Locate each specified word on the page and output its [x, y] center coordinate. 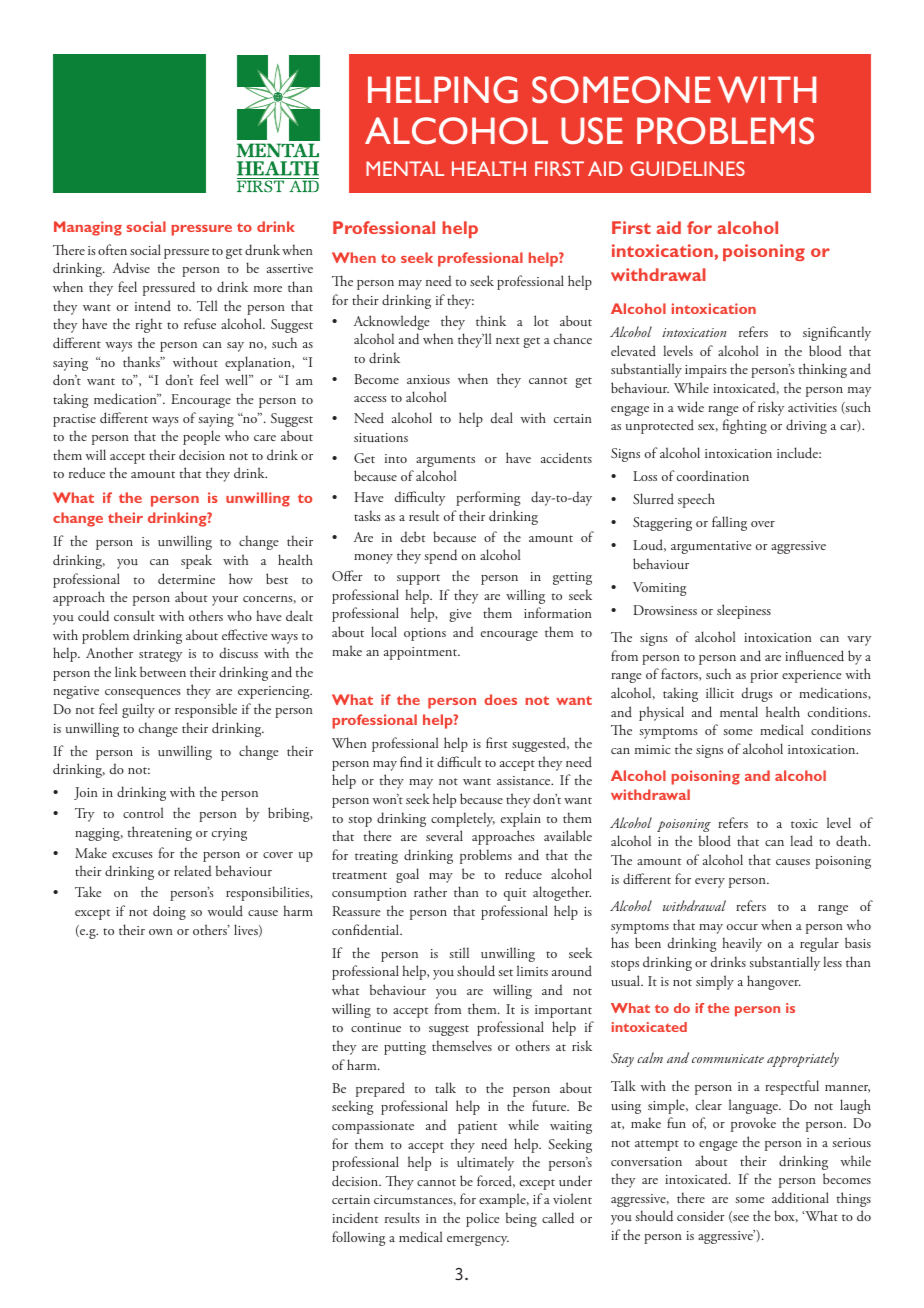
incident [355, 1218]
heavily [742, 944]
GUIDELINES [687, 168]
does [500, 699]
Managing [88, 228]
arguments [445, 461]
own [161, 932]
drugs [757, 694]
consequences [143, 694]
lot [541, 320]
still [459, 952]
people [201, 437]
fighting [745, 426]
